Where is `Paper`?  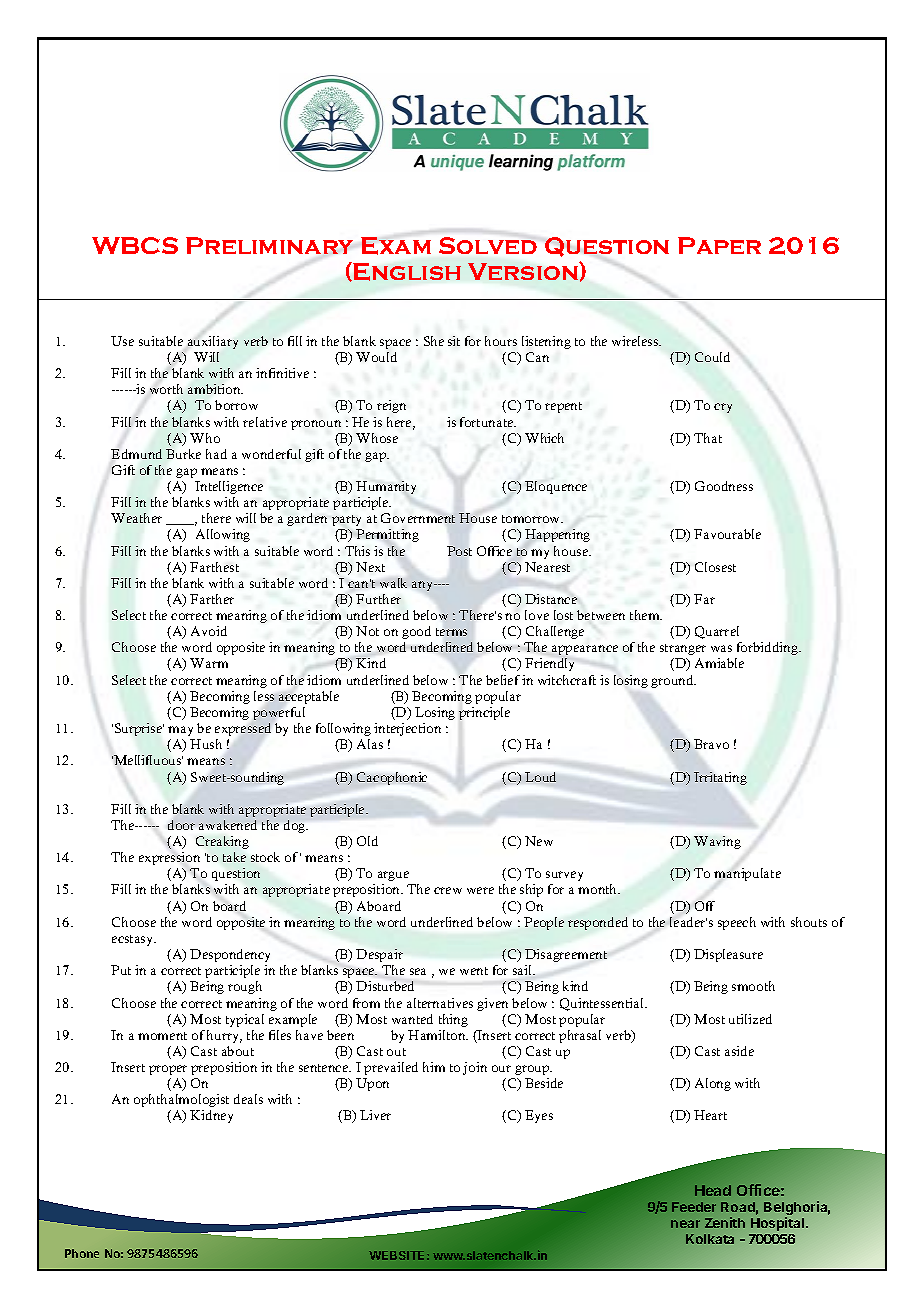
Paper is located at coordinates (719, 245).
